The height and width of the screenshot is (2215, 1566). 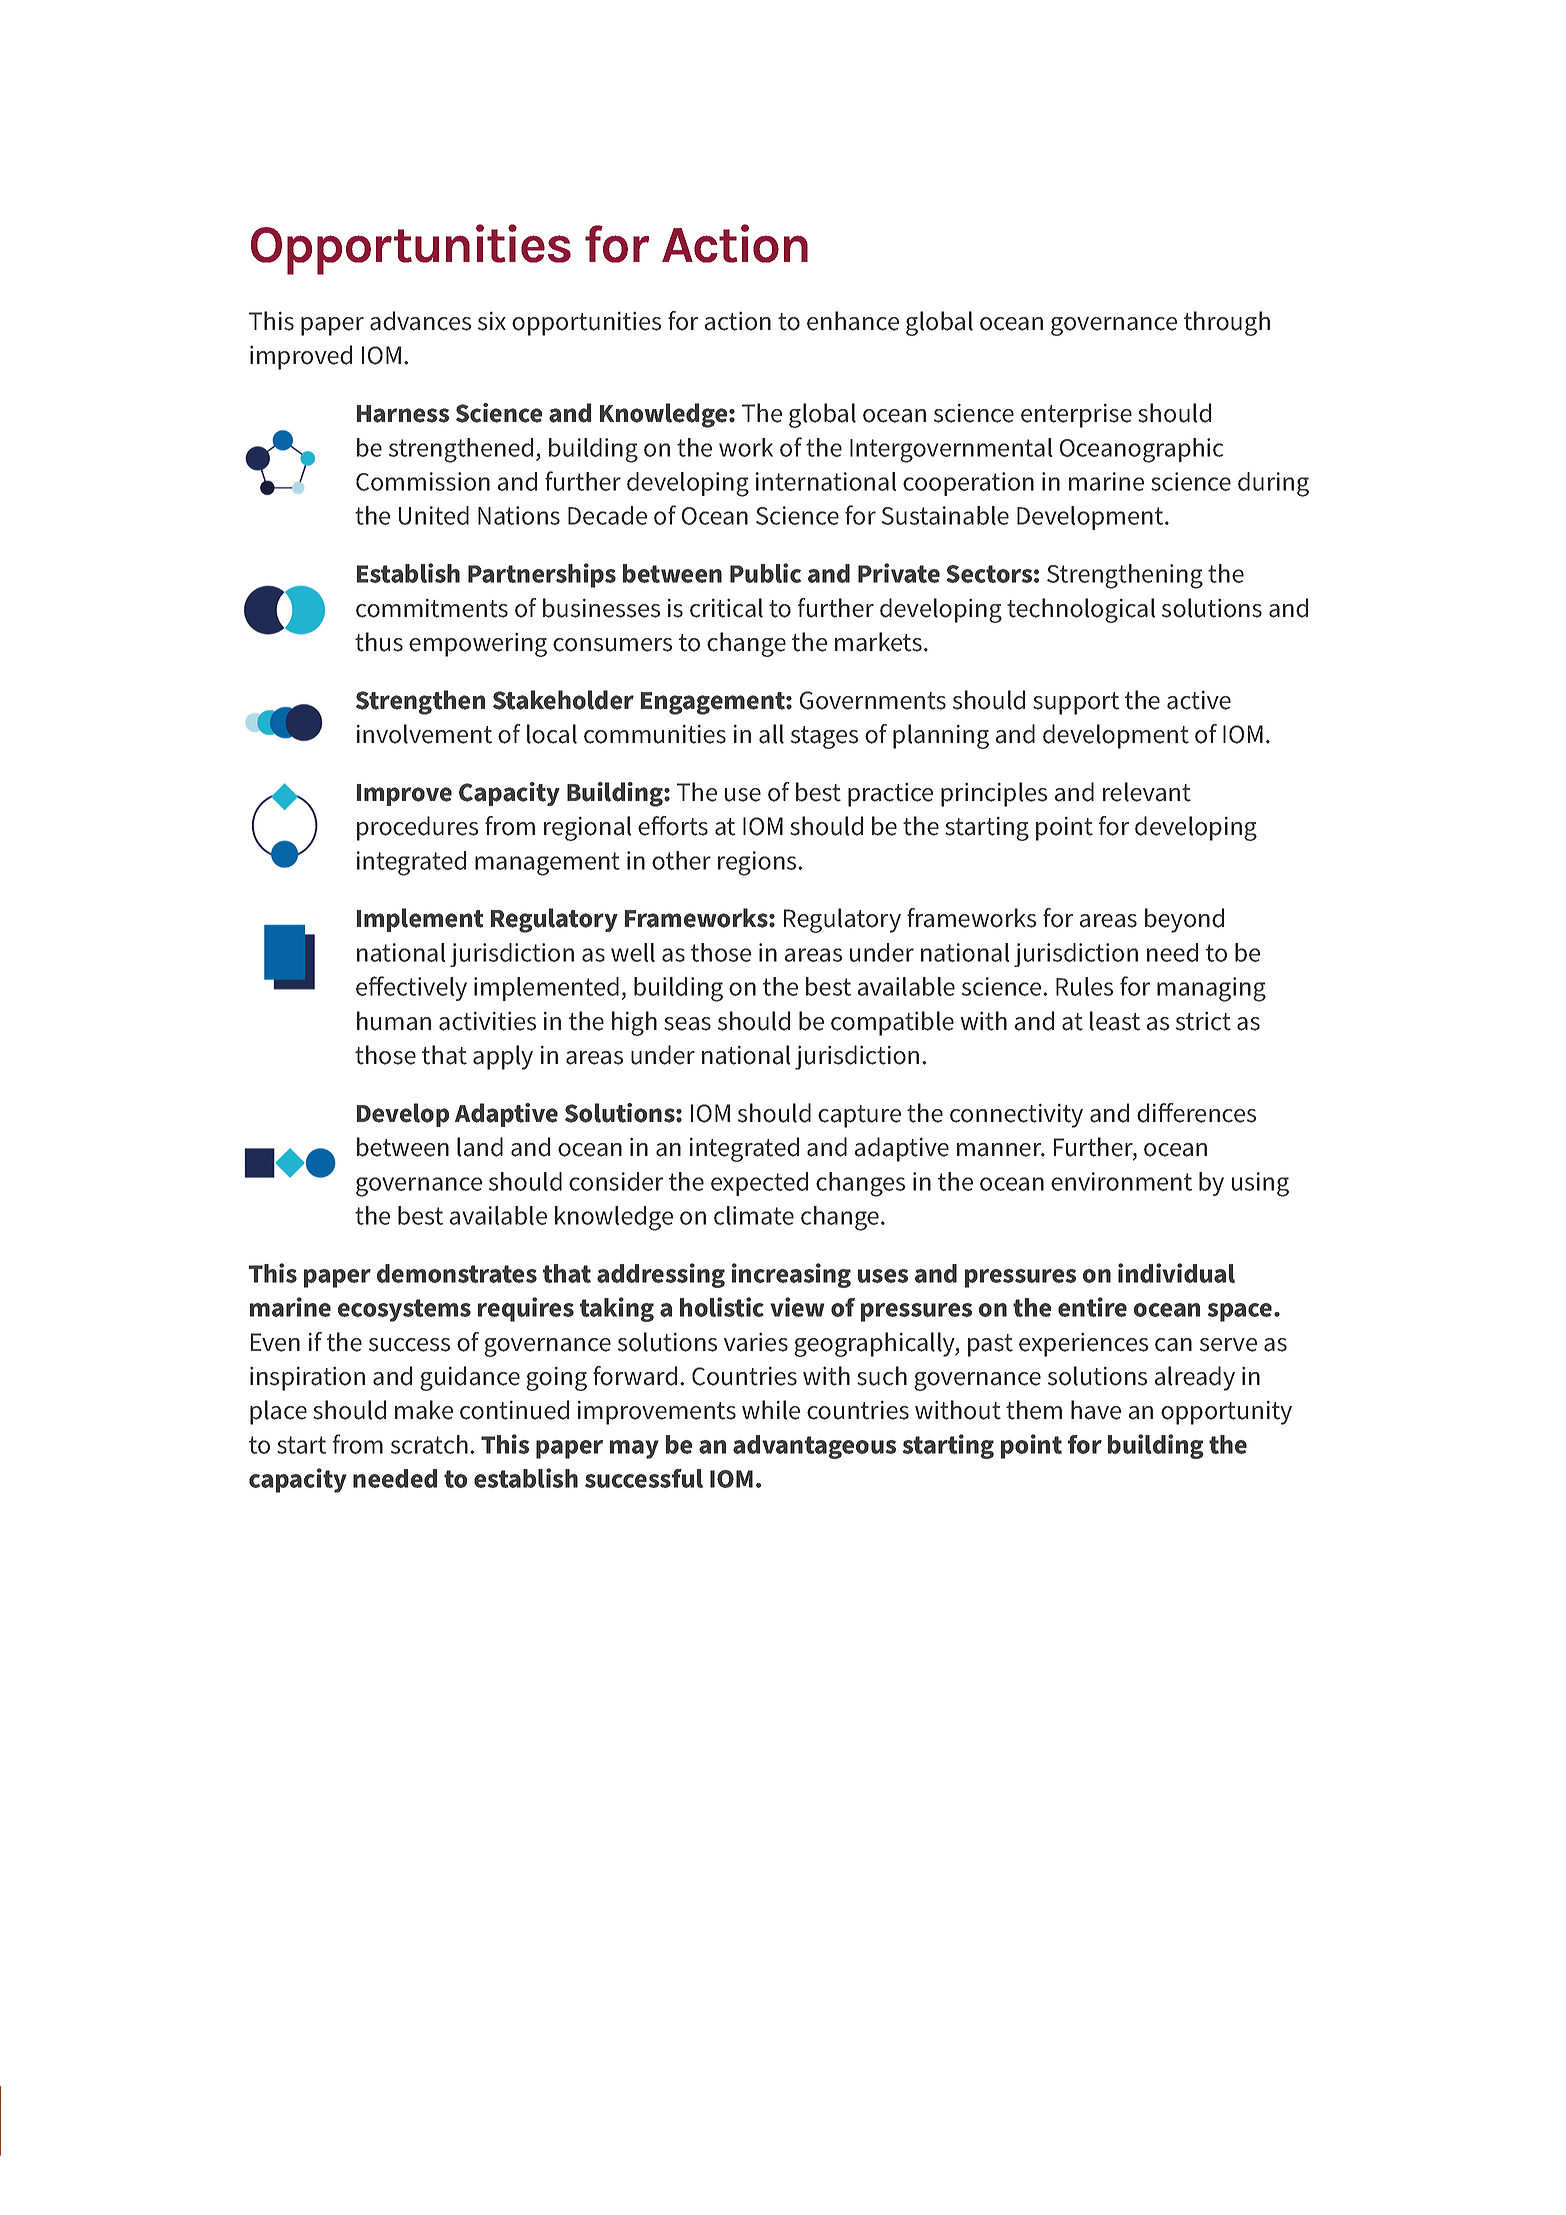 What do you see at coordinates (1227, 323) in the screenshot?
I see `through` at bounding box center [1227, 323].
